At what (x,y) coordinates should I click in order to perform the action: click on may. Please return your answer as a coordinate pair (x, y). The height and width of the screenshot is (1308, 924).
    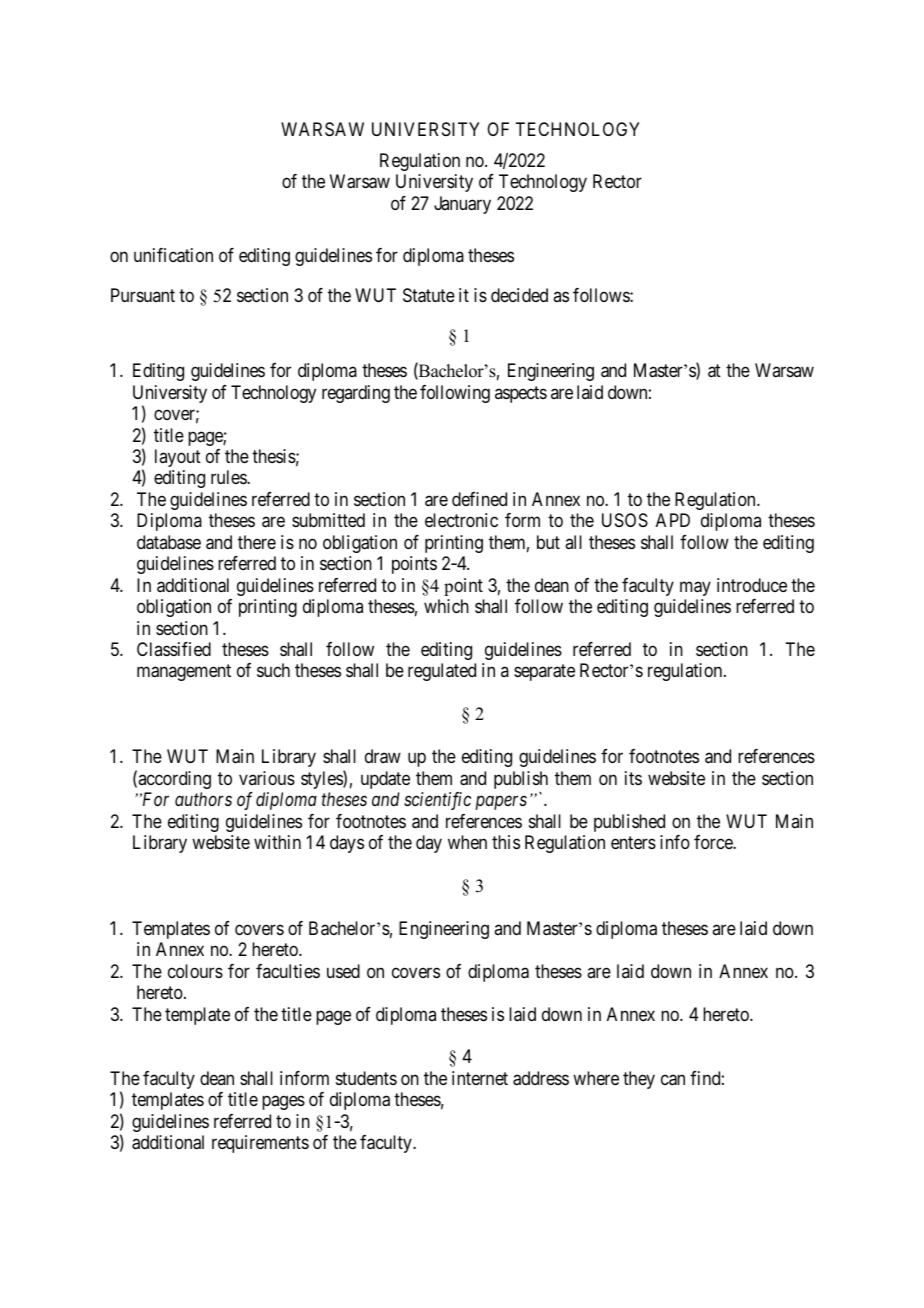
    Looking at the image, I should click on (695, 588).
